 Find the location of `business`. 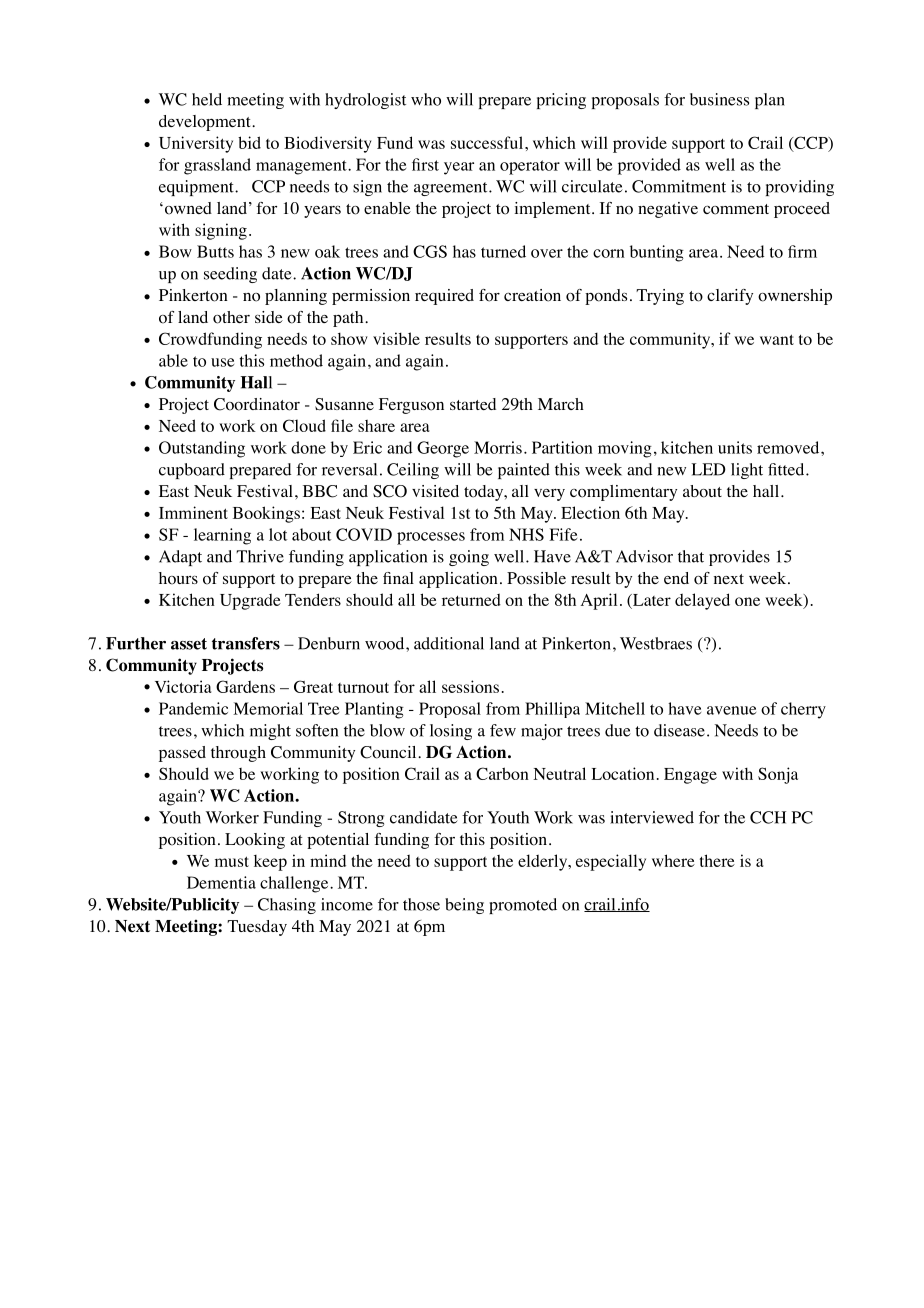

business is located at coordinates (719, 99).
